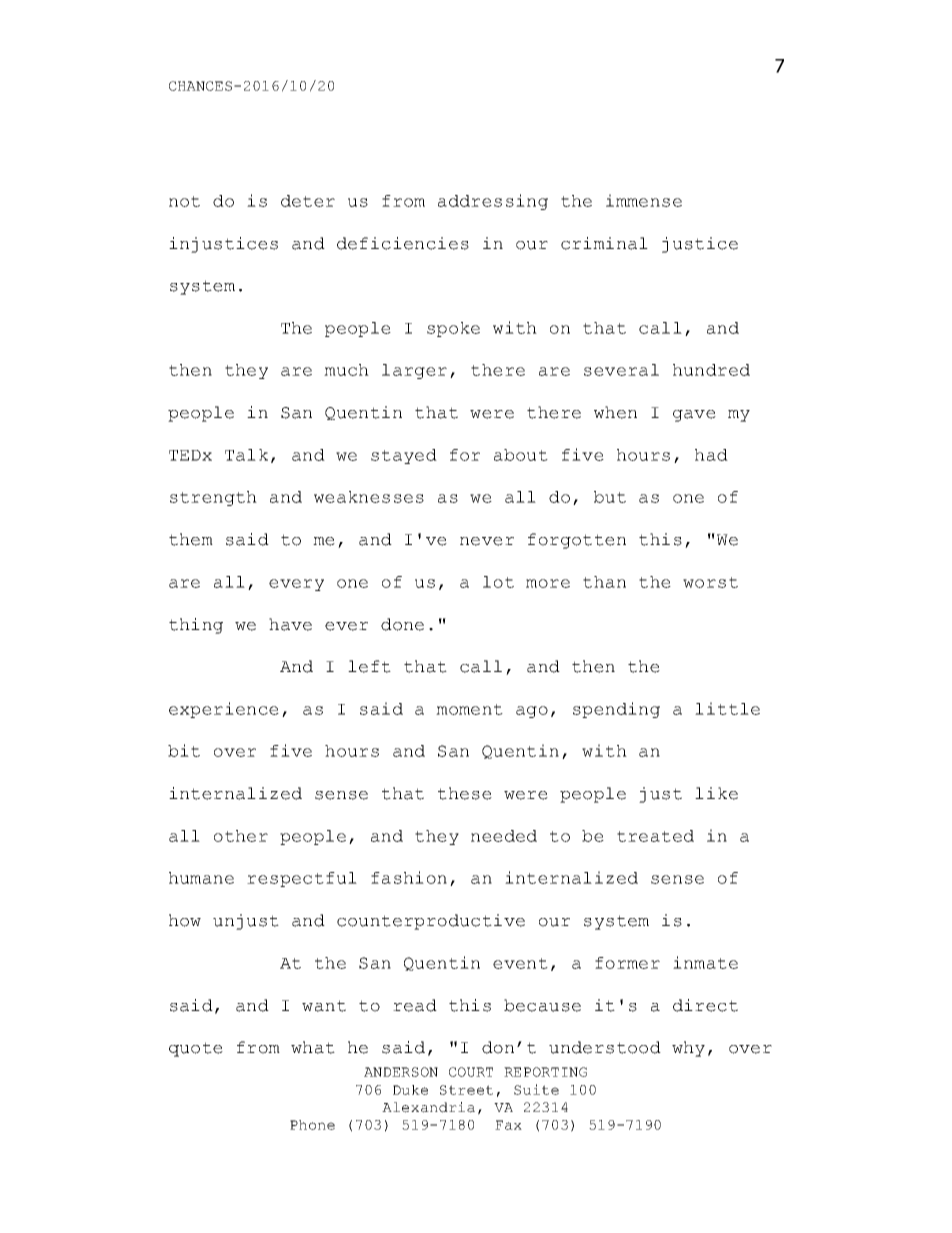 Image resolution: width=952 pixels, height=1233 pixels. Describe the element at coordinates (224, 710) in the screenshot. I see `experience` at that location.
